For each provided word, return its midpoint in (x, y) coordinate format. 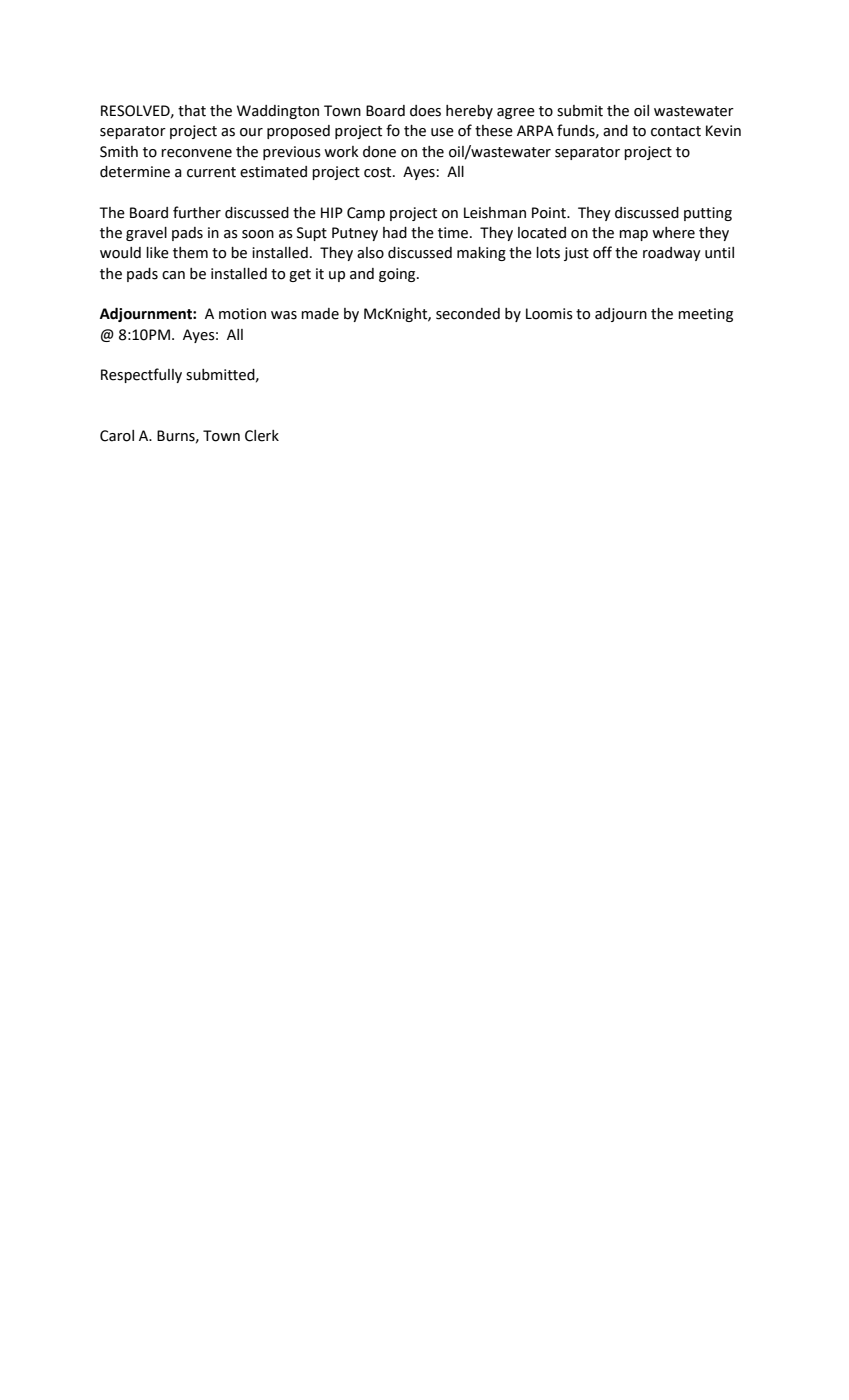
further (197, 212)
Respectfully (141, 375)
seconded (468, 314)
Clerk (262, 436)
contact (676, 131)
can (173, 275)
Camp (366, 214)
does (425, 111)
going (398, 275)
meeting (705, 315)
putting (708, 214)
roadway (672, 254)
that (192, 111)
